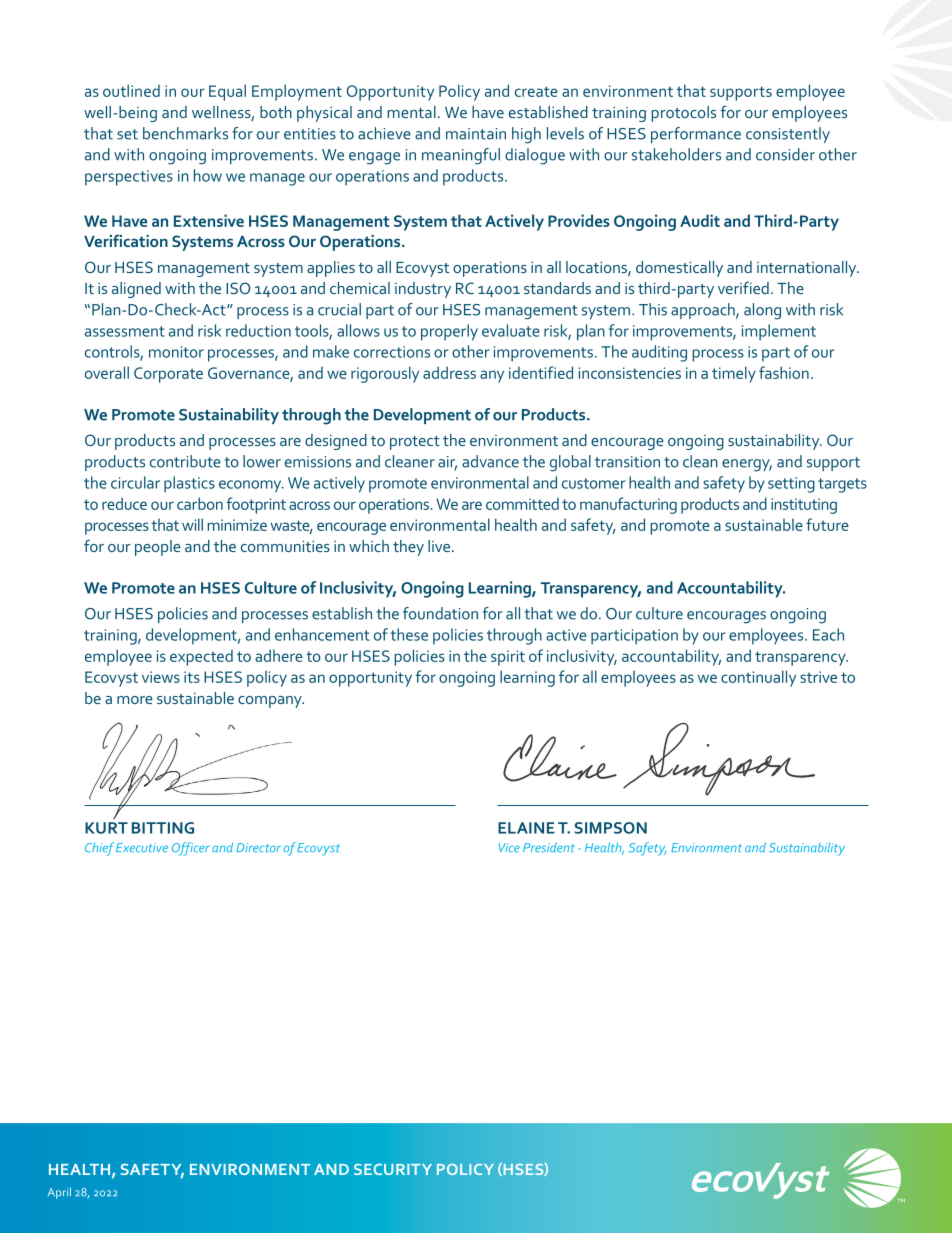  What do you see at coordinates (59, 1193) in the document?
I see `April` at bounding box center [59, 1193].
